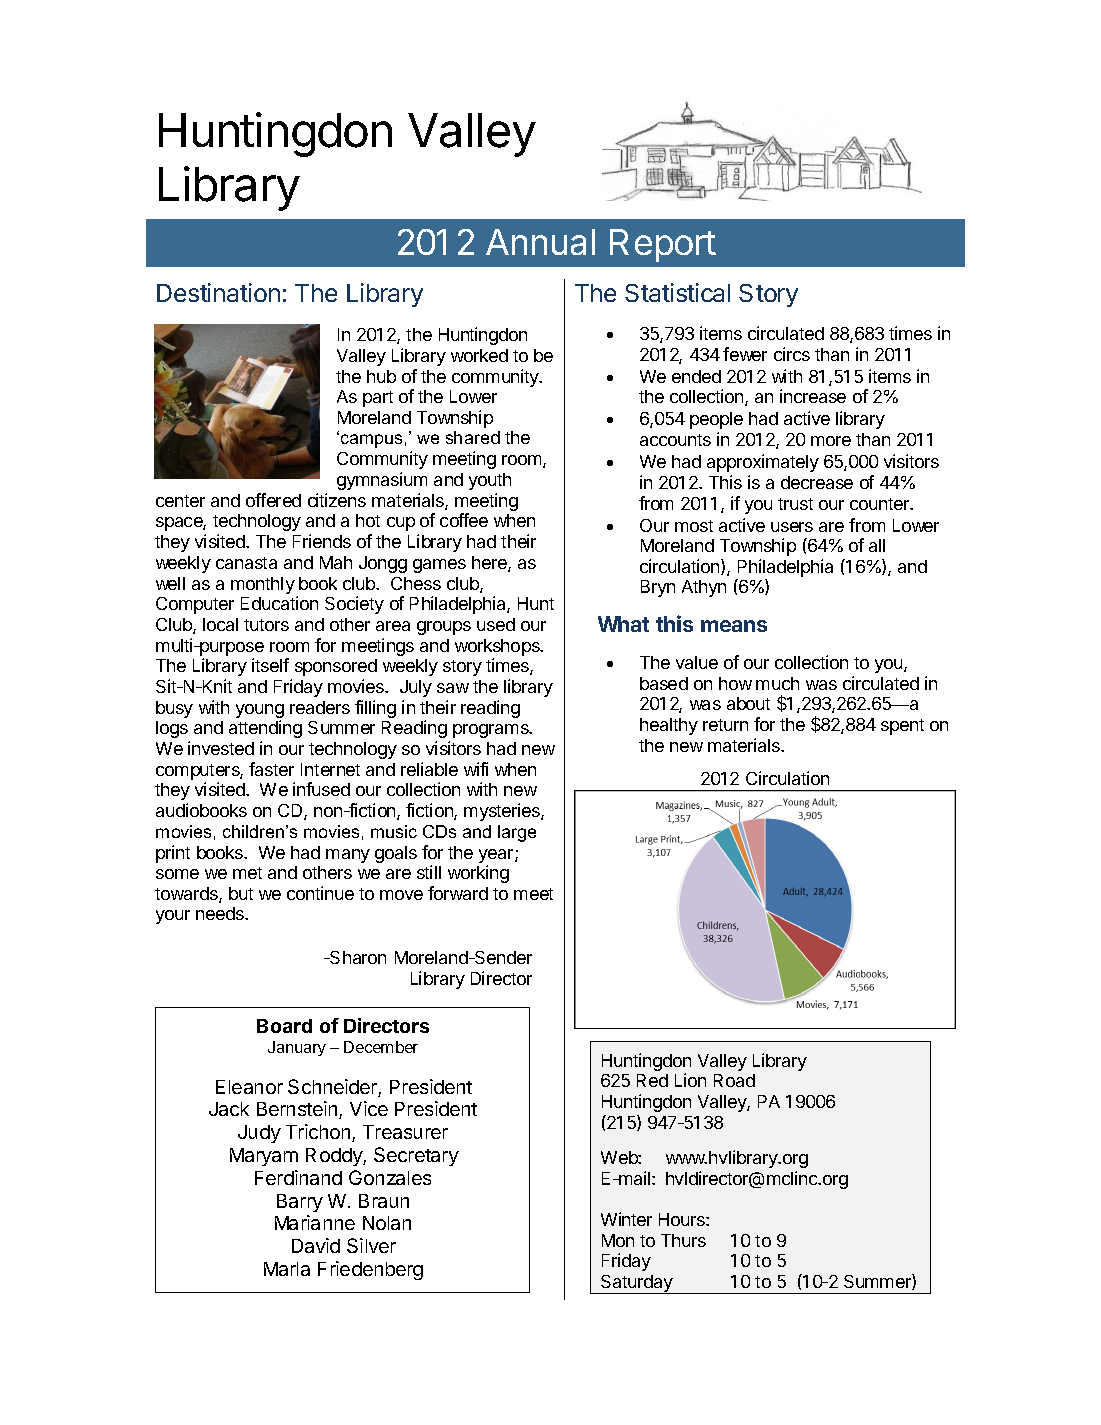  I want to click on forward, so click(458, 893).
